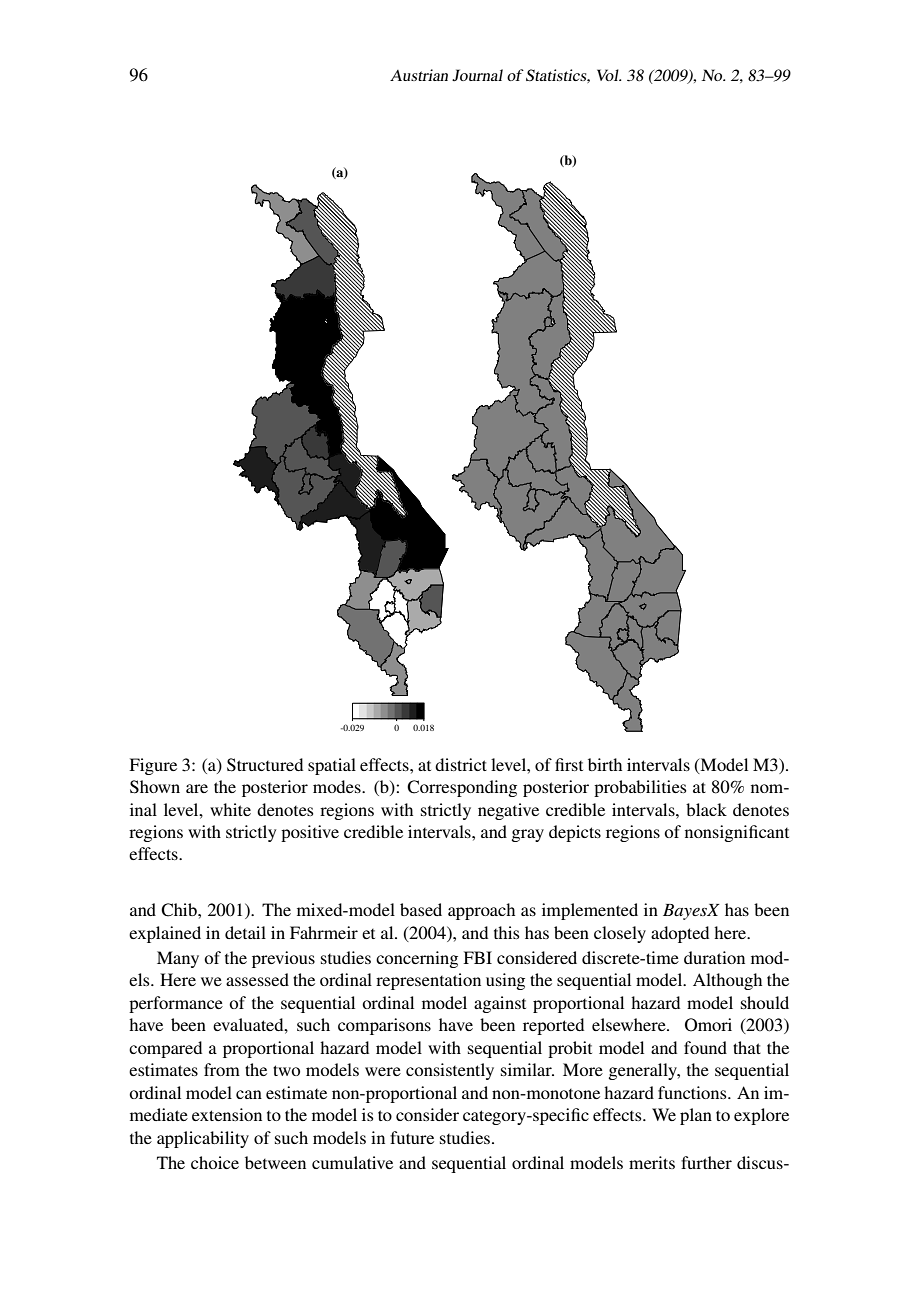  I want to click on gray, so click(527, 835).
